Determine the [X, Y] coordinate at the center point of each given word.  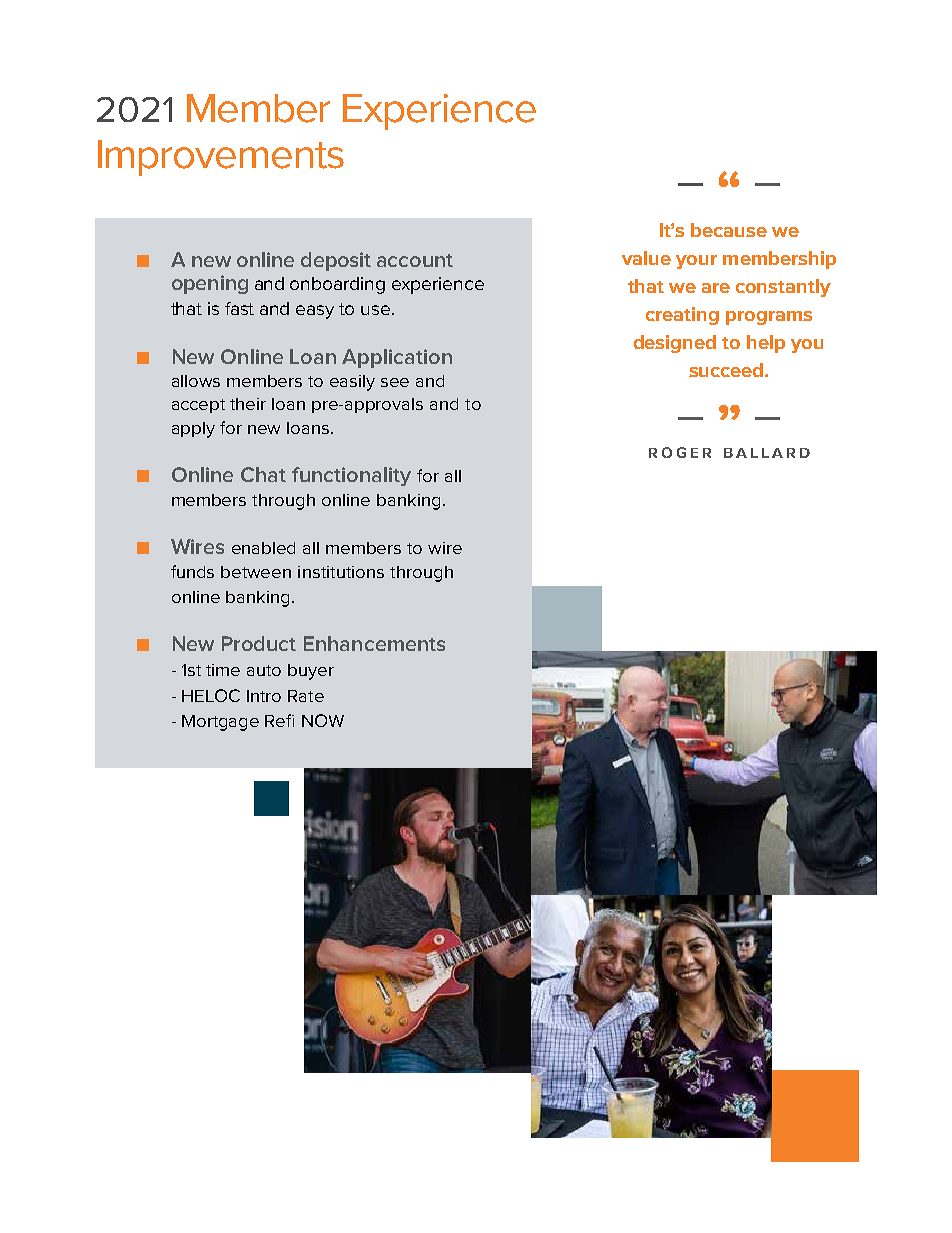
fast [239, 308]
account [415, 260]
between [256, 572]
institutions [341, 572]
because [729, 230]
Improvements [221, 158]
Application [397, 358]
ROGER [680, 452]
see [395, 382]
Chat [263, 474]
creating [682, 316]
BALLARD [767, 453]
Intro [264, 696]
